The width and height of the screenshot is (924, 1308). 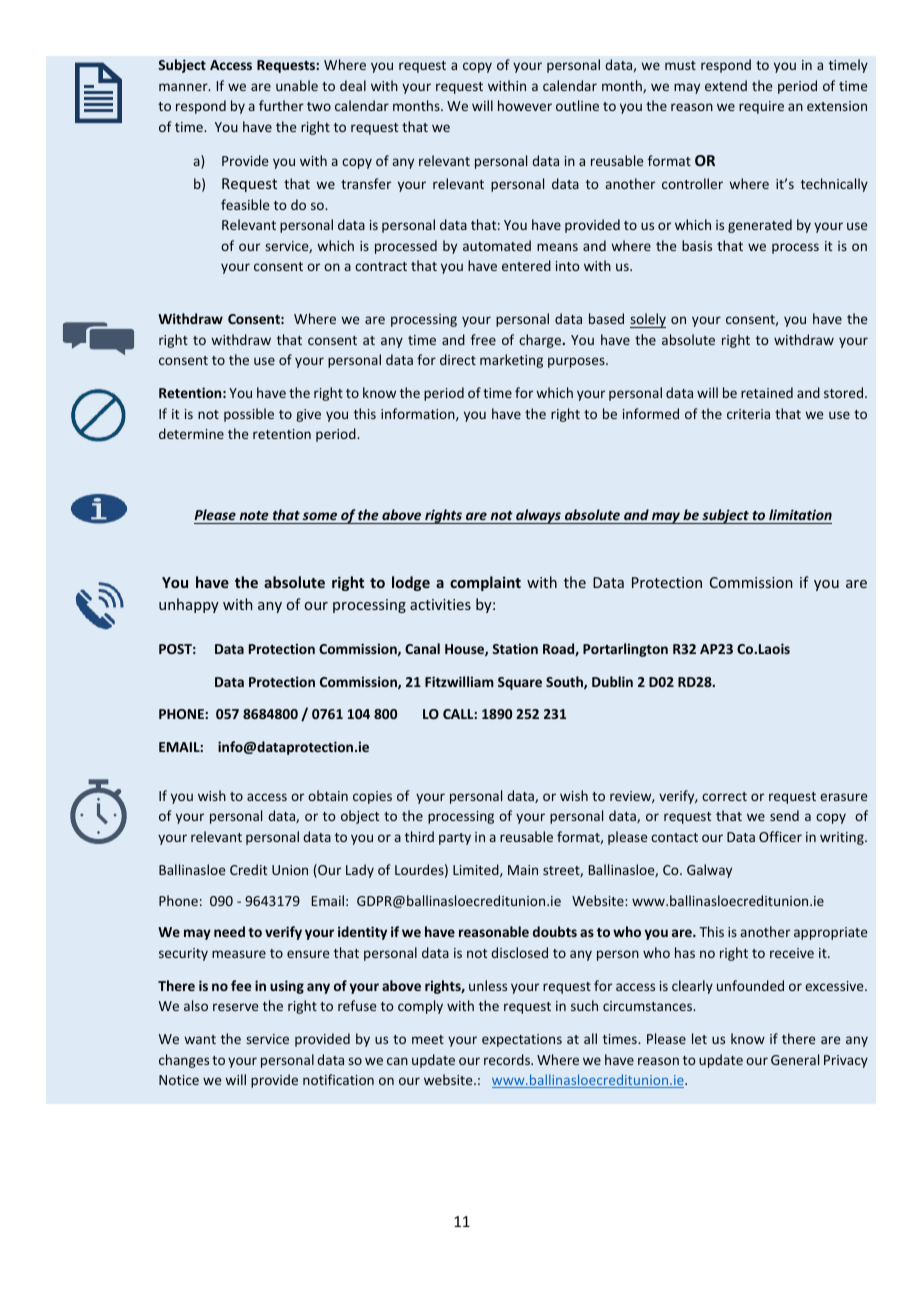 What do you see at coordinates (249, 415) in the screenshot?
I see `possible` at bounding box center [249, 415].
